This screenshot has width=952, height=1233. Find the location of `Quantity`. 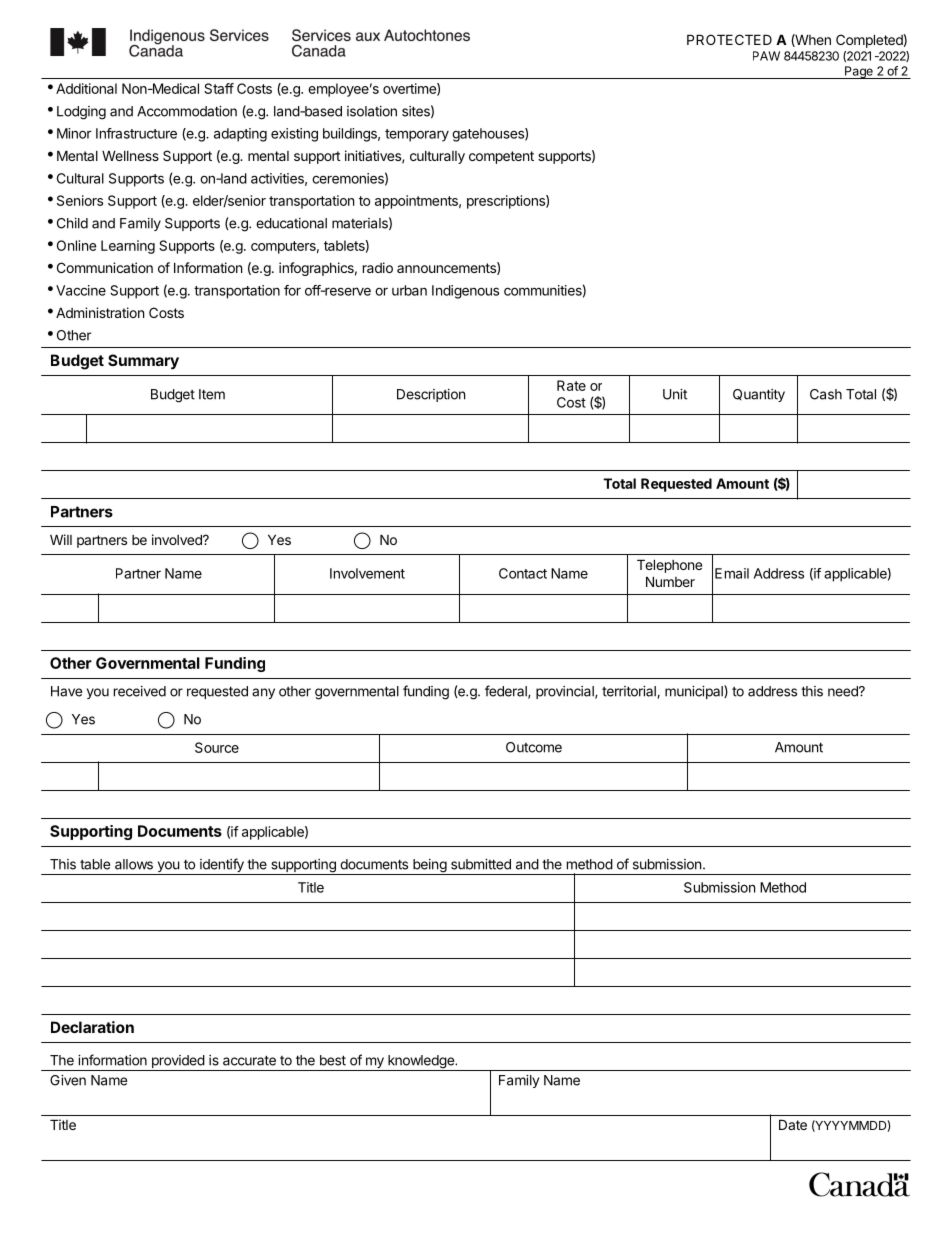

Quantity is located at coordinates (759, 395).
